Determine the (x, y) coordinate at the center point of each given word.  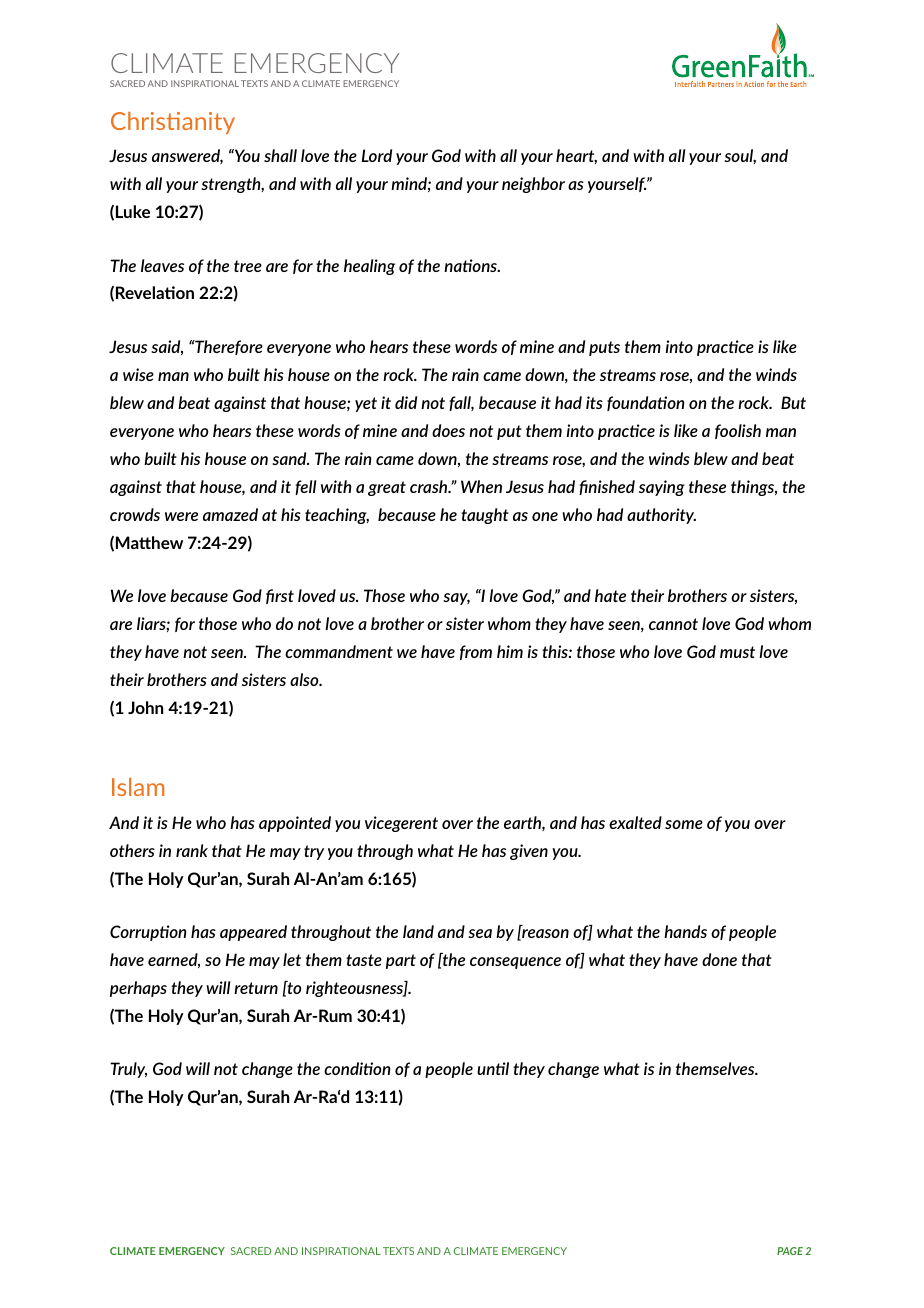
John (145, 707)
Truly (128, 1070)
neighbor (533, 185)
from (476, 652)
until (493, 1068)
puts (604, 348)
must (737, 652)
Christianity (173, 123)
